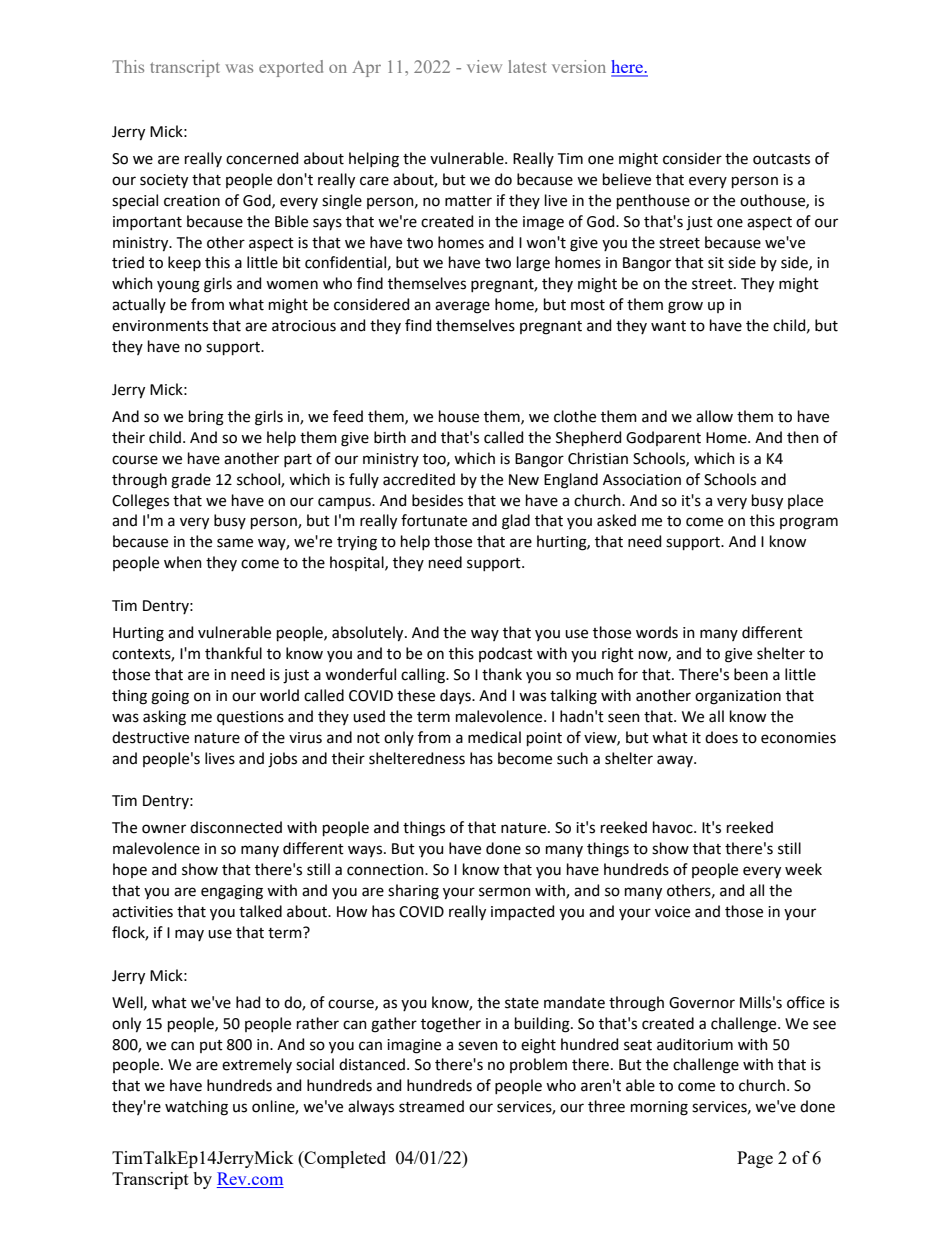 The width and height of the document is (952, 1233). Describe the element at coordinates (196, 1108) in the document. I see `watching` at that location.
